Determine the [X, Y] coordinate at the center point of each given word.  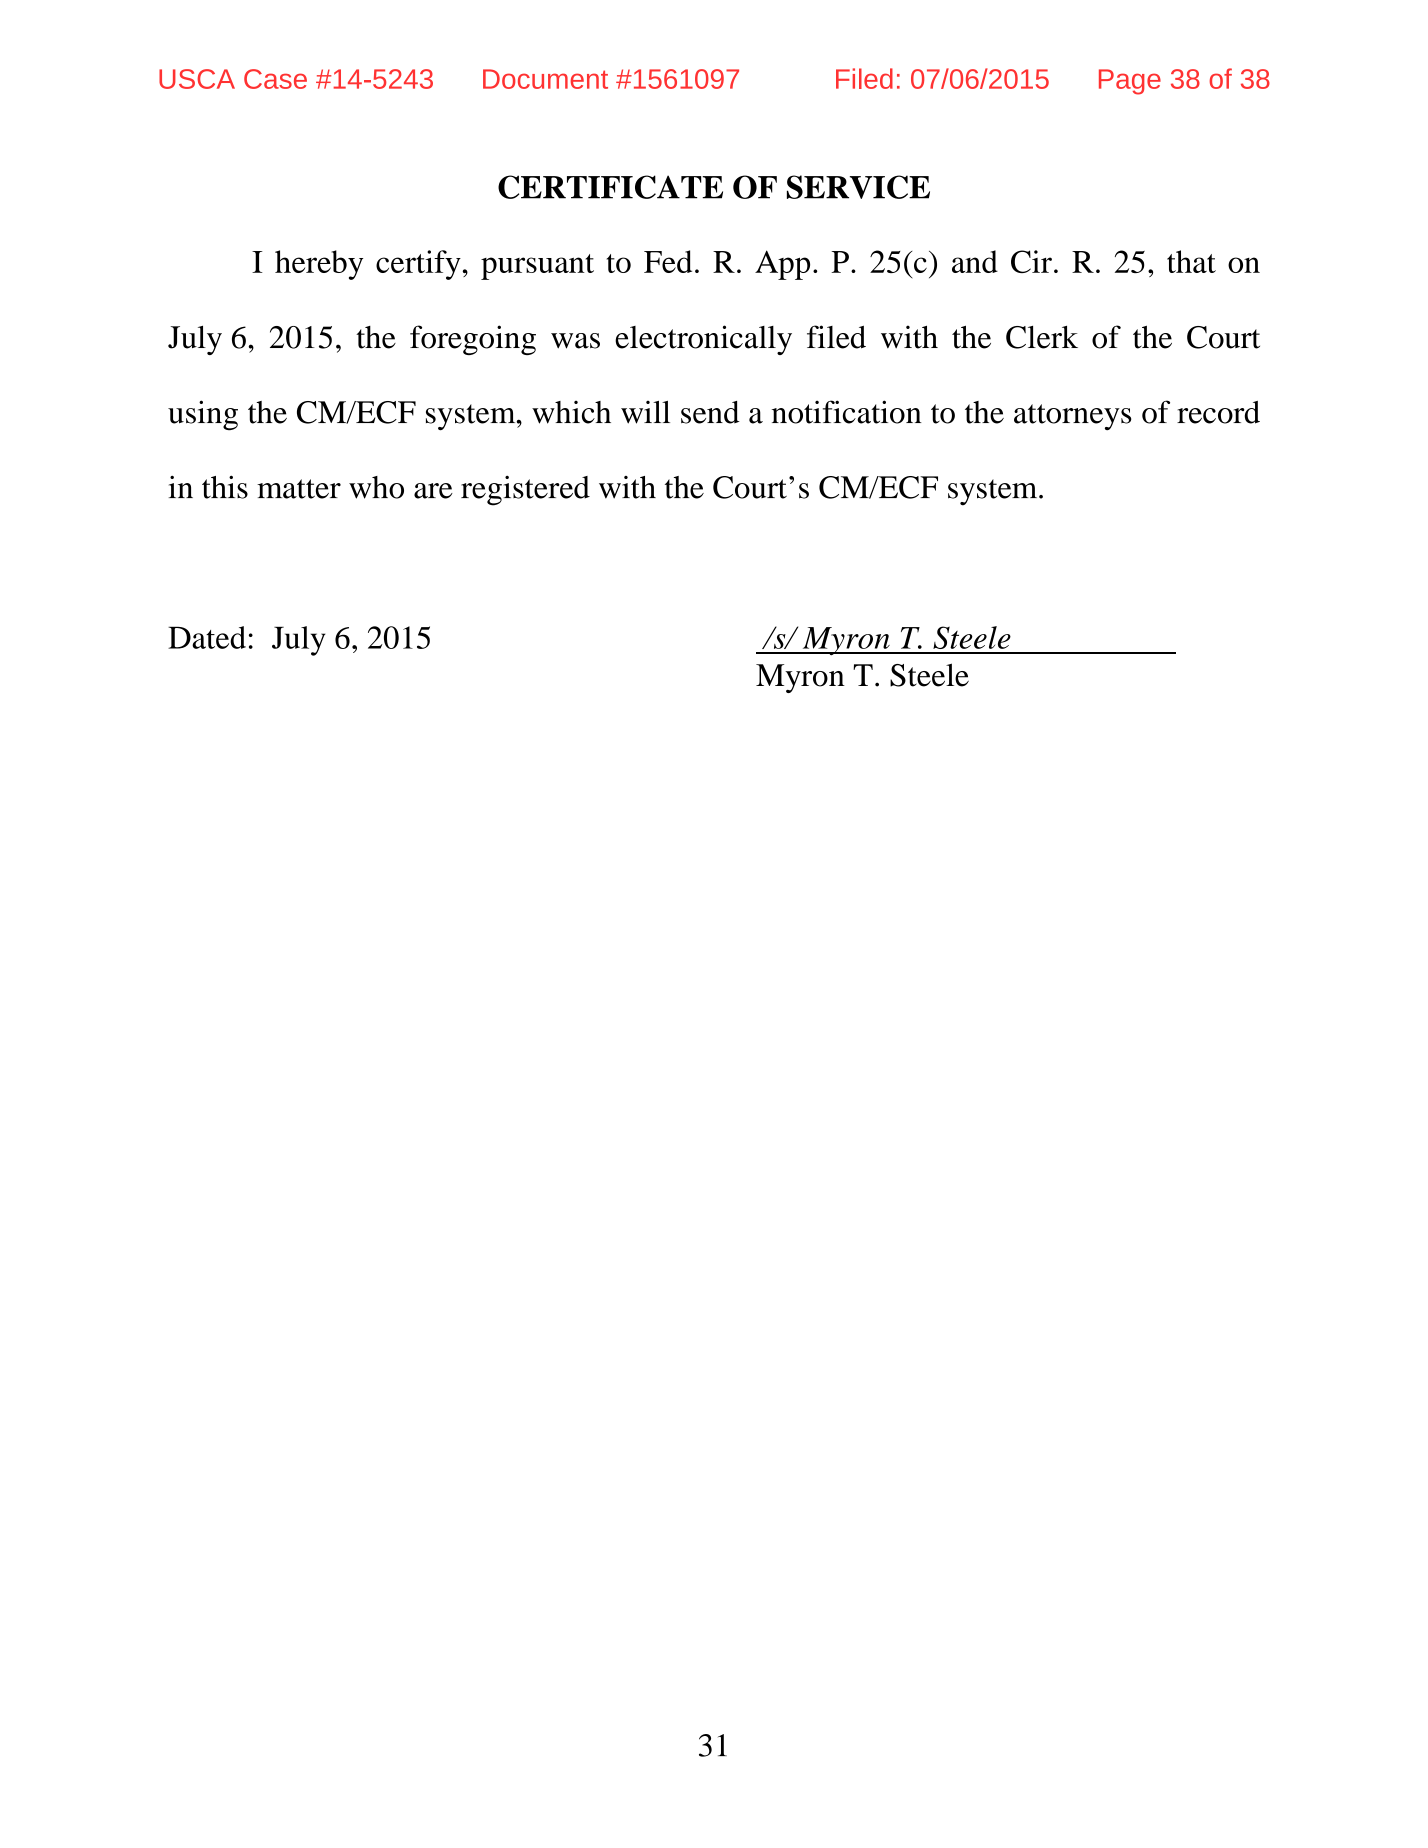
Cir [1031, 261]
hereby [319, 265]
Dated [207, 637]
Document [545, 79]
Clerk [1042, 337]
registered [525, 491]
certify [418, 265]
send [710, 412]
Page [1130, 82]
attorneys [1073, 417]
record [1218, 412]
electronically [703, 340]
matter [299, 489]
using [203, 415]
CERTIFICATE [610, 187]
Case [275, 79]
